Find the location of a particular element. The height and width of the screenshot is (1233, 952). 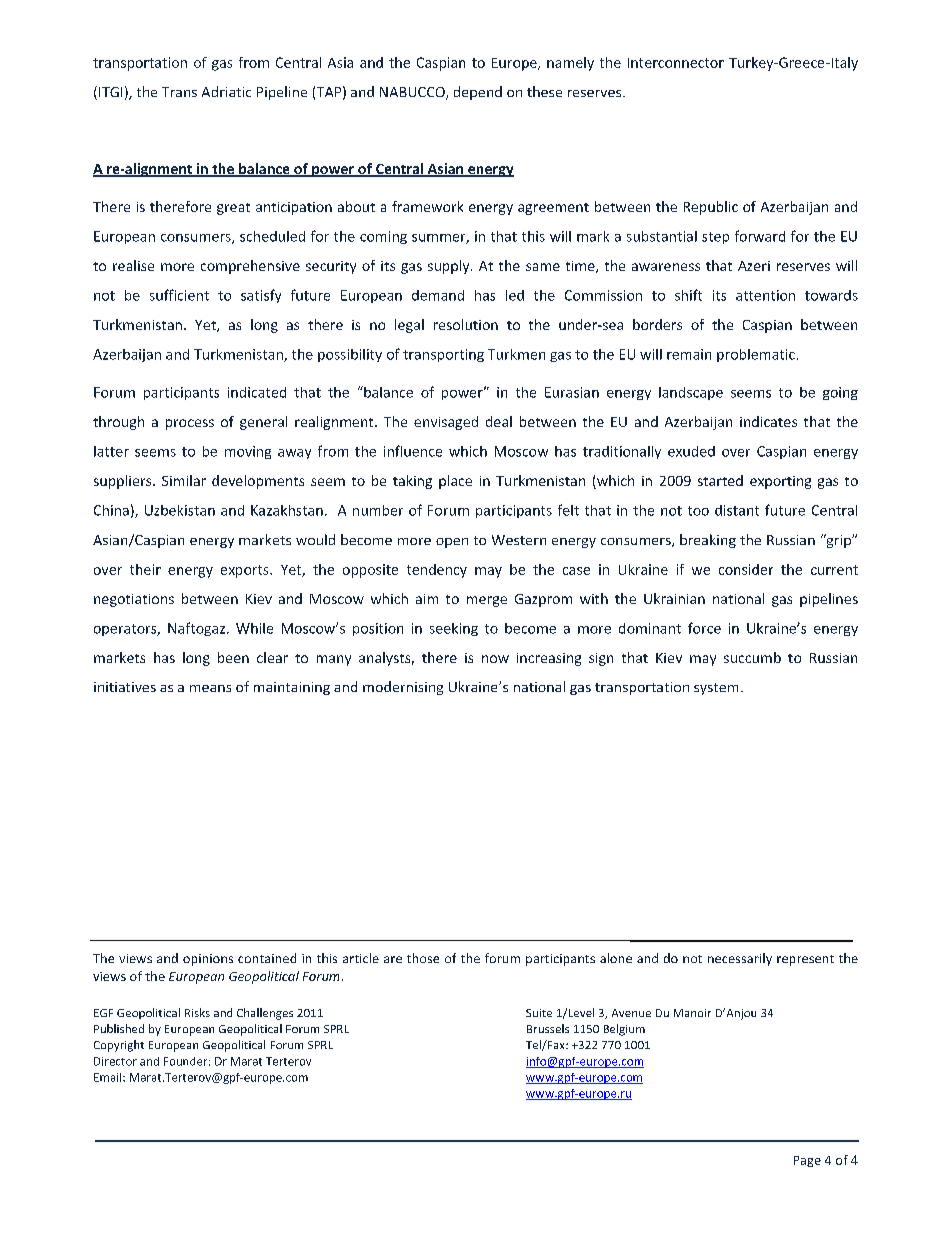

Republic is located at coordinates (711, 208).
